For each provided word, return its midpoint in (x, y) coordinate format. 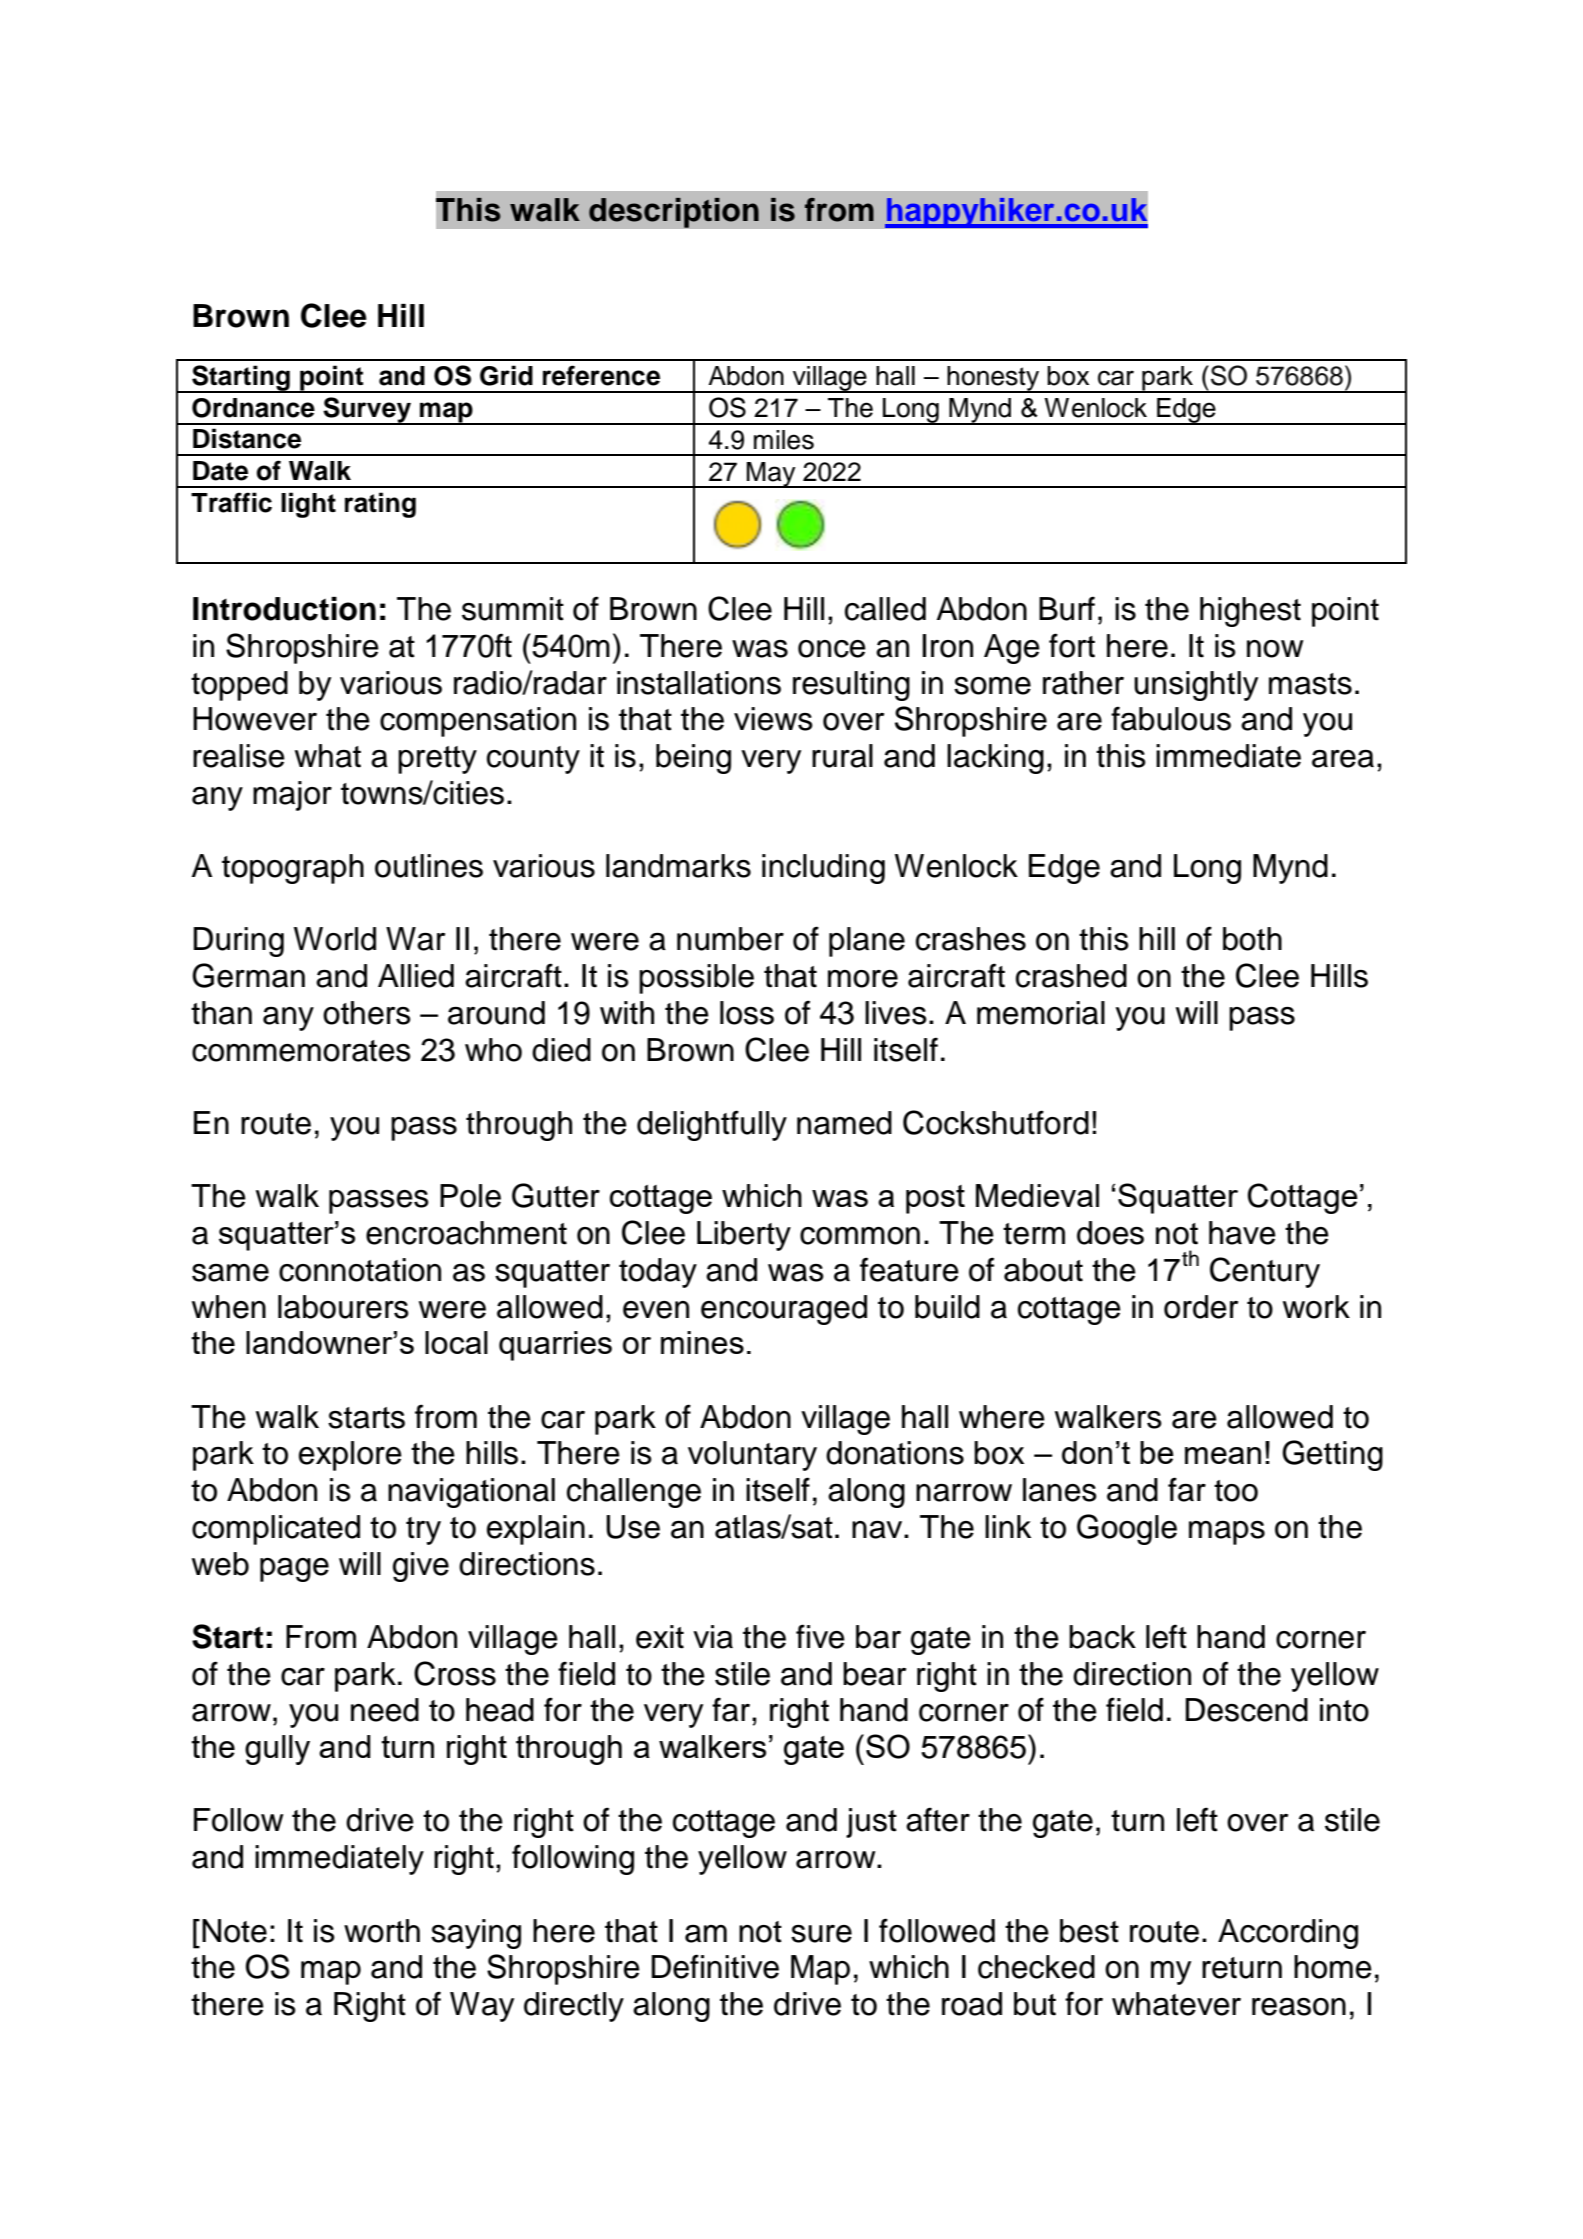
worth (382, 1931)
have (1242, 1233)
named (844, 1123)
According (1288, 1934)
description (674, 212)
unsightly (1196, 686)
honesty (994, 379)
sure (821, 1934)
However (255, 719)
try (423, 1531)
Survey (367, 411)
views (773, 719)
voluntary (752, 1456)
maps (1227, 1533)
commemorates (301, 1051)
